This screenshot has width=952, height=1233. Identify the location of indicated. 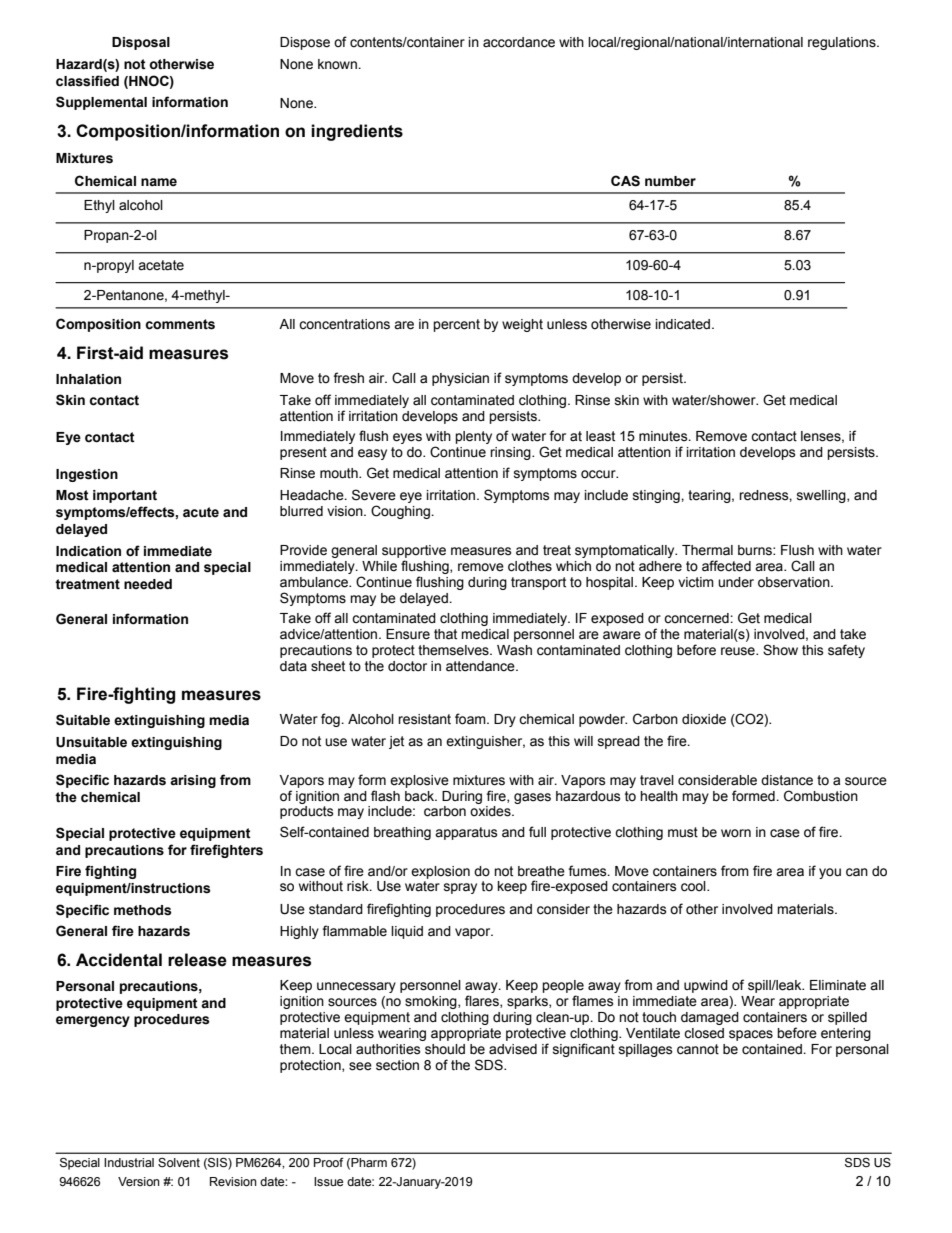
(684, 324).
